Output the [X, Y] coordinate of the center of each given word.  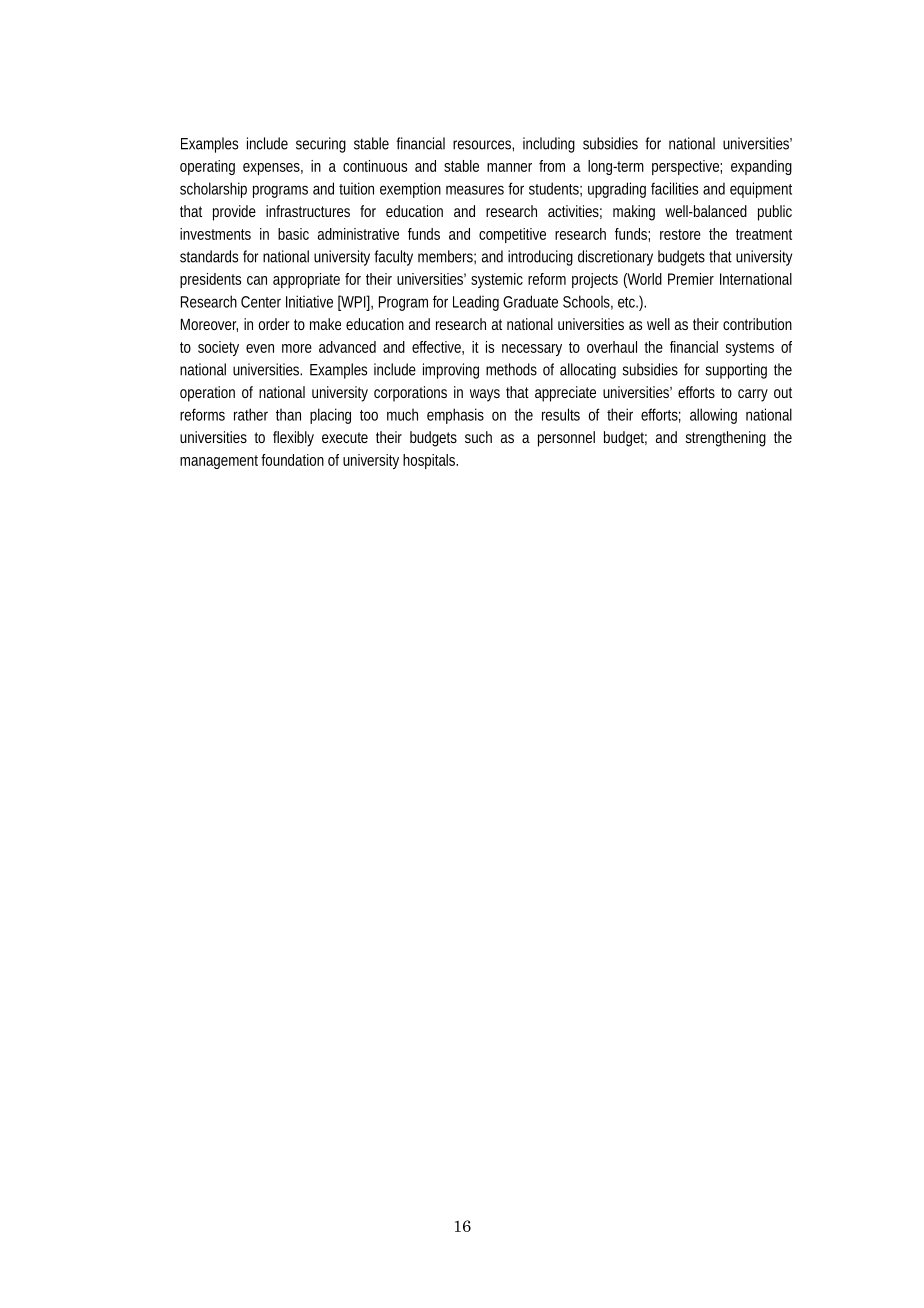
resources [483, 145]
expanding [761, 167]
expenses [271, 169]
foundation [292, 460]
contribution [757, 324]
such [478, 437]
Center [261, 302]
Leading [476, 303]
